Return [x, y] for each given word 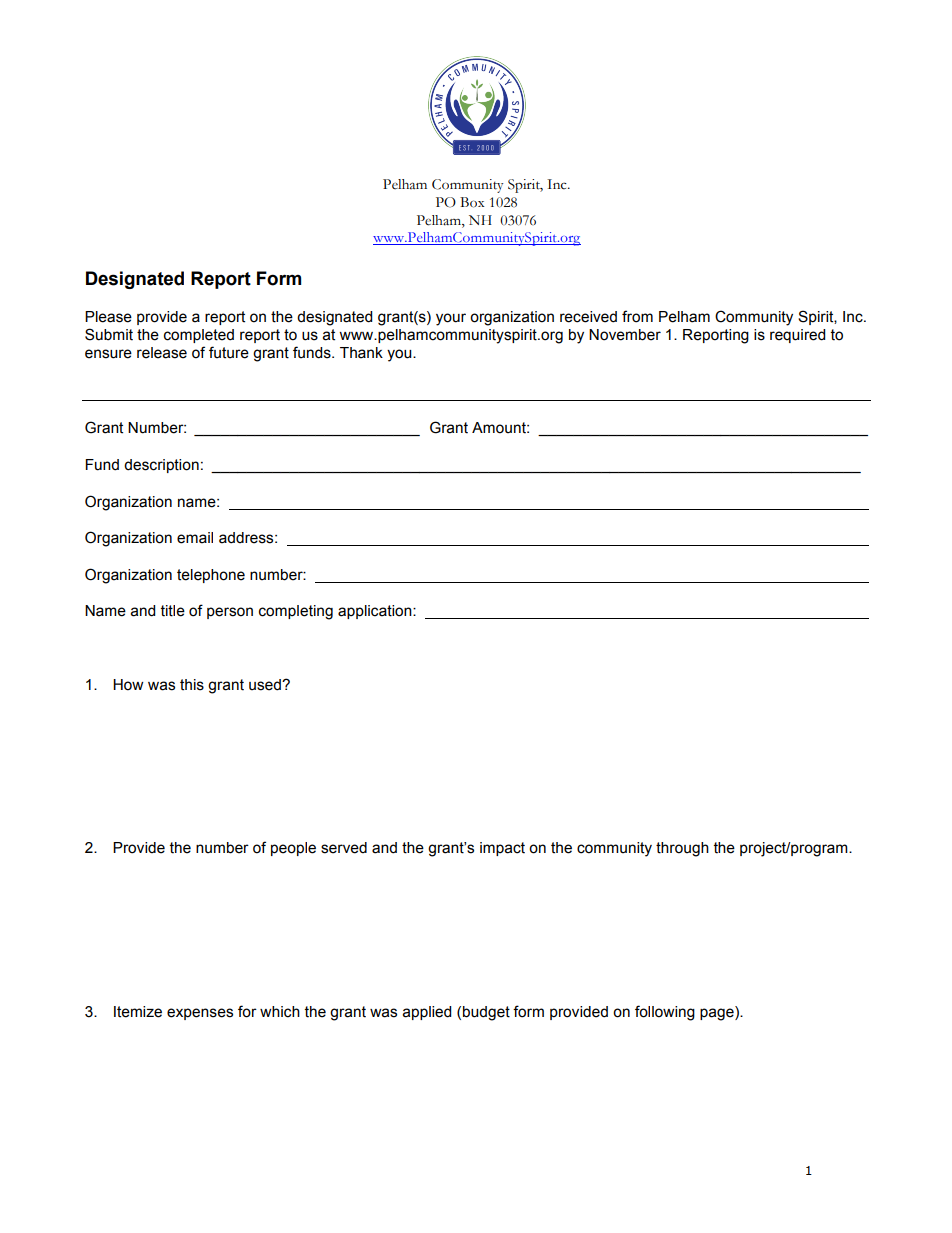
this [192, 685]
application [376, 612]
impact [502, 849]
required [797, 336]
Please [108, 317]
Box [472, 202]
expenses [200, 1014]
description [161, 466]
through [682, 849]
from [637, 316]
